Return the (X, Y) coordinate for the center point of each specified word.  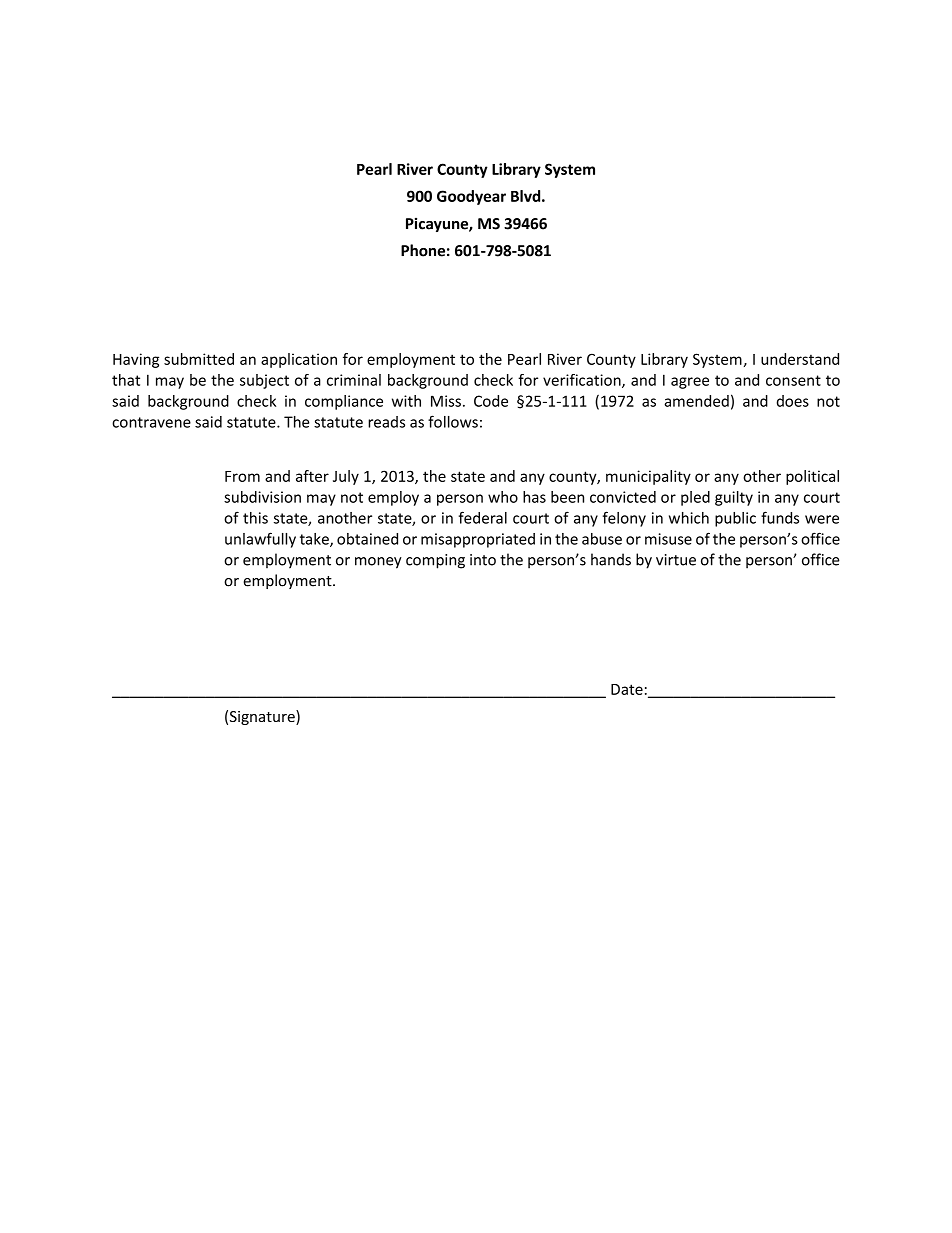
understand (800, 359)
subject (264, 381)
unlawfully (260, 540)
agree (690, 383)
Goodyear (471, 197)
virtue (676, 560)
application (299, 360)
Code (491, 401)
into (483, 560)
